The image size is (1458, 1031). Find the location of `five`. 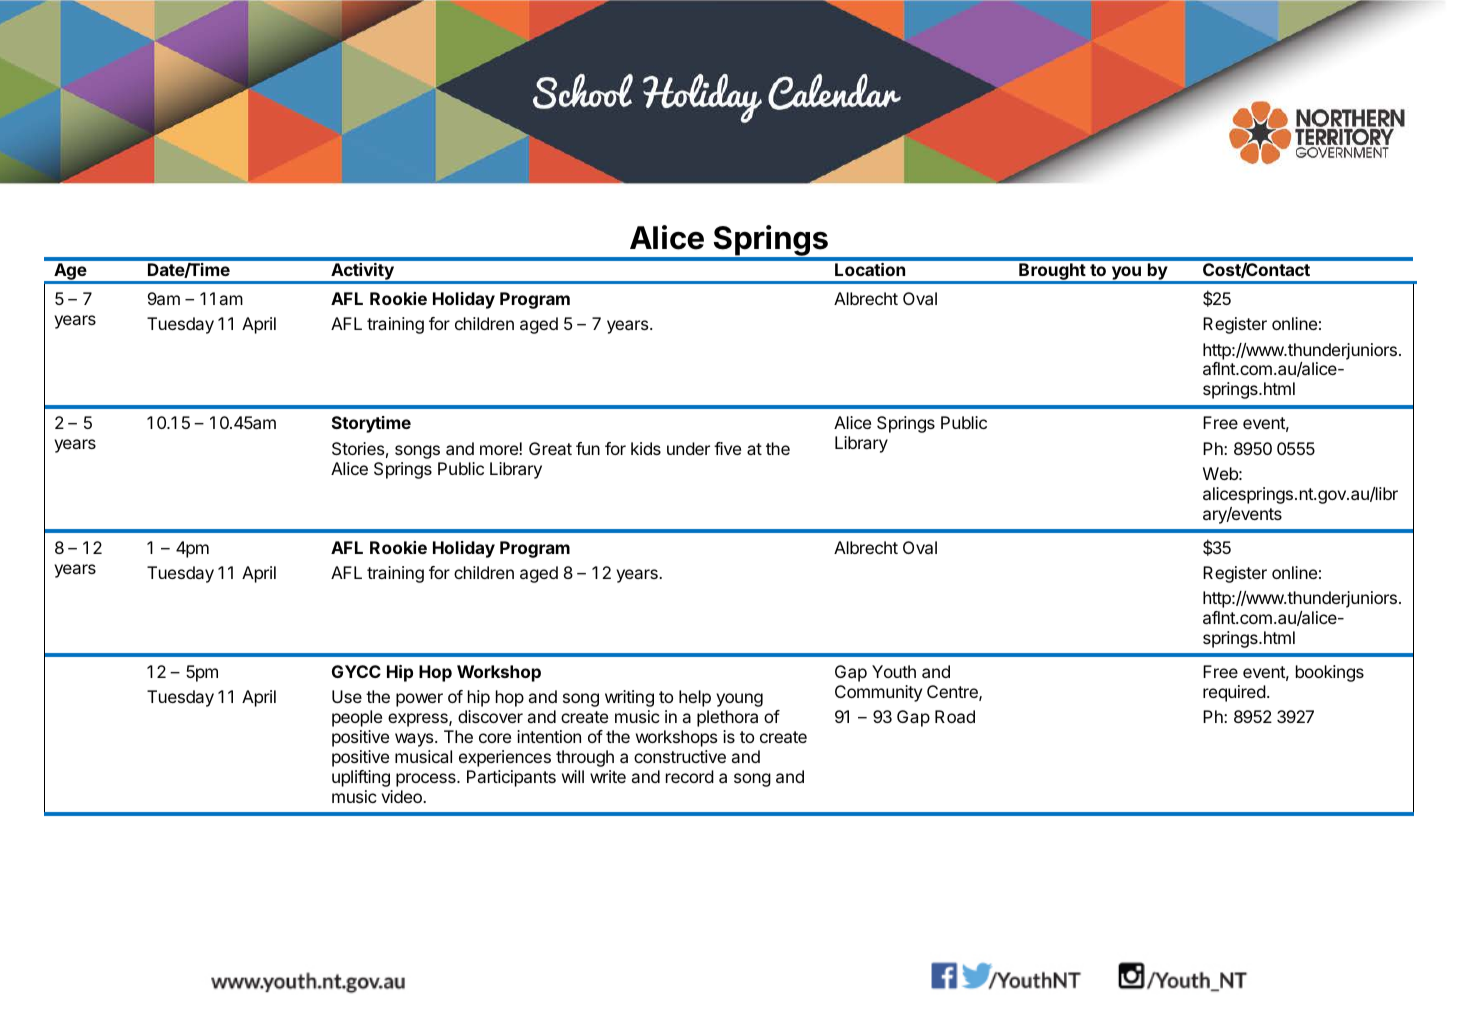

five is located at coordinates (727, 448).
